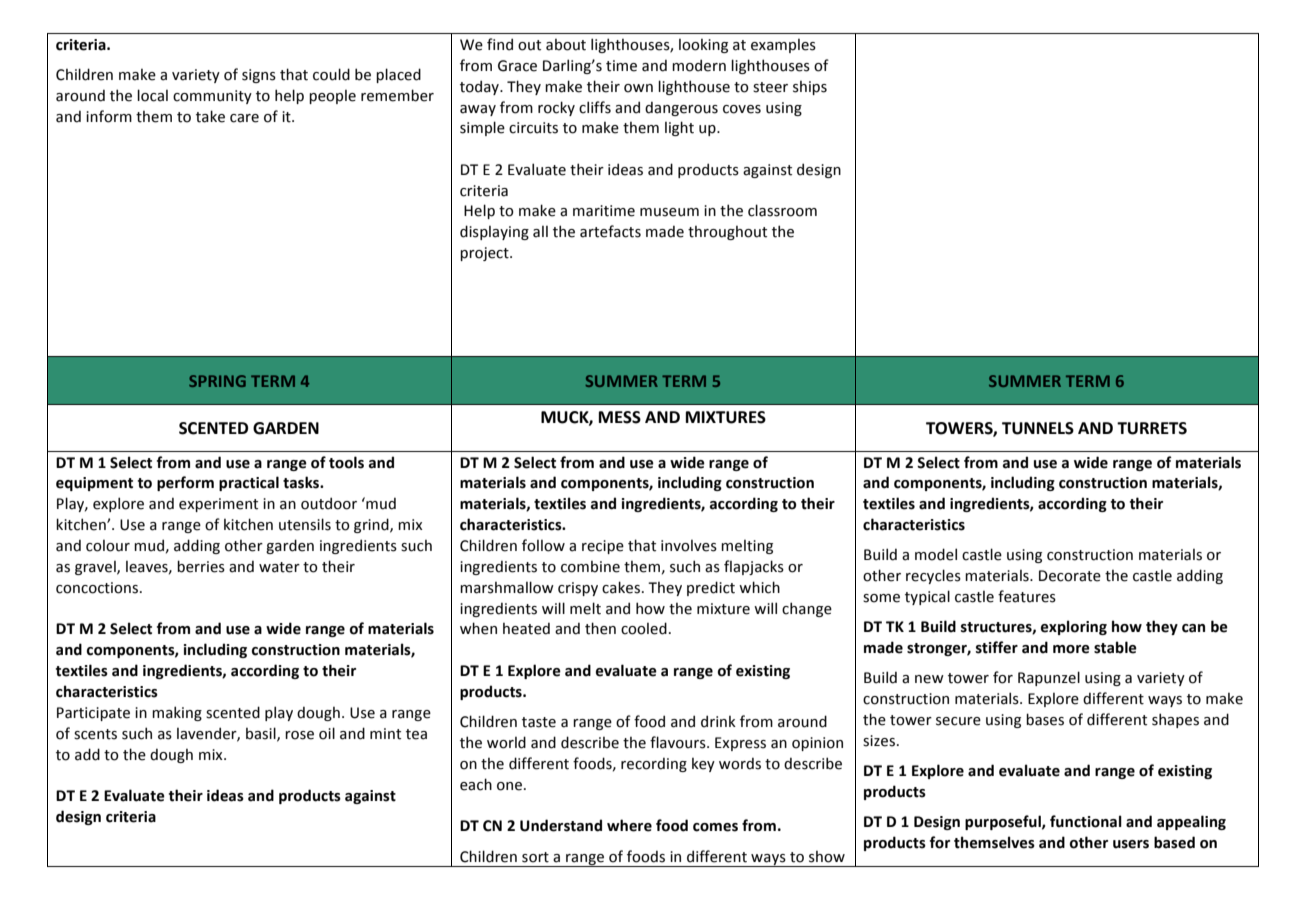 Image resolution: width=1308 pixels, height=924 pixels. I want to click on cakes, so click(621, 587).
